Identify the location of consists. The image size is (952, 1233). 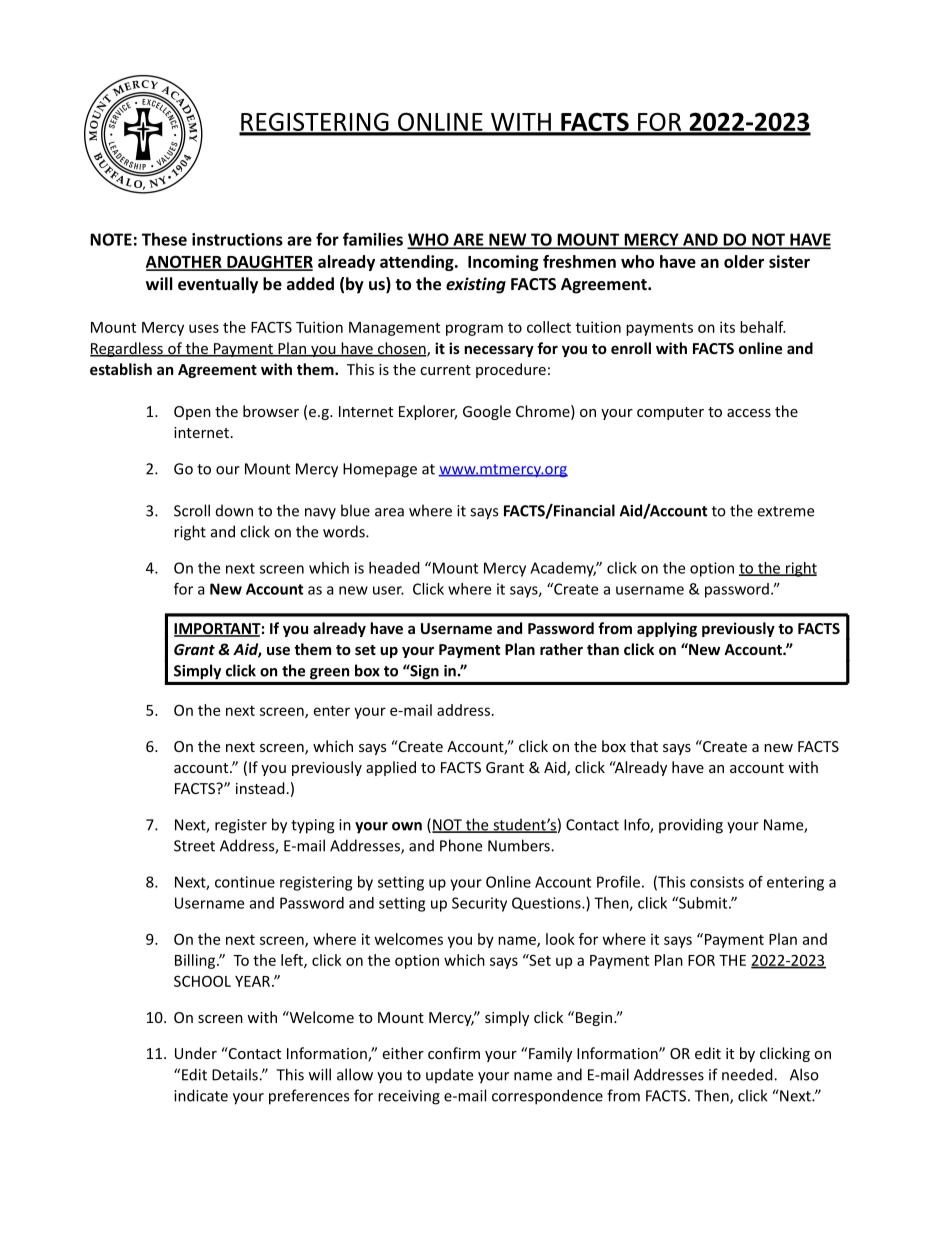
(717, 882).
